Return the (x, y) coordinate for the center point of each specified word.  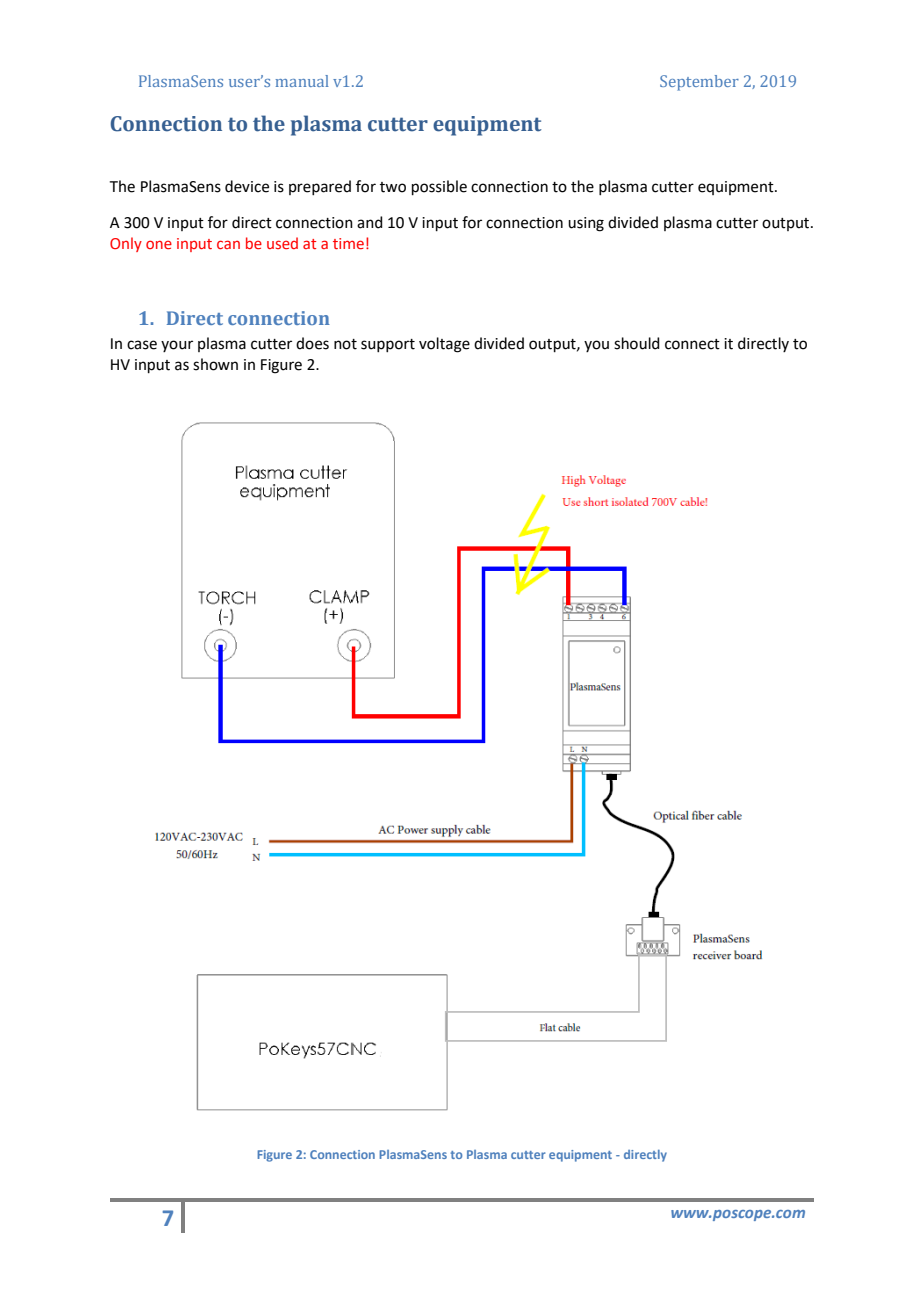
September (699, 83)
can (228, 244)
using (586, 224)
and (370, 222)
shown (215, 364)
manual (302, 81)
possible (439, 187)
